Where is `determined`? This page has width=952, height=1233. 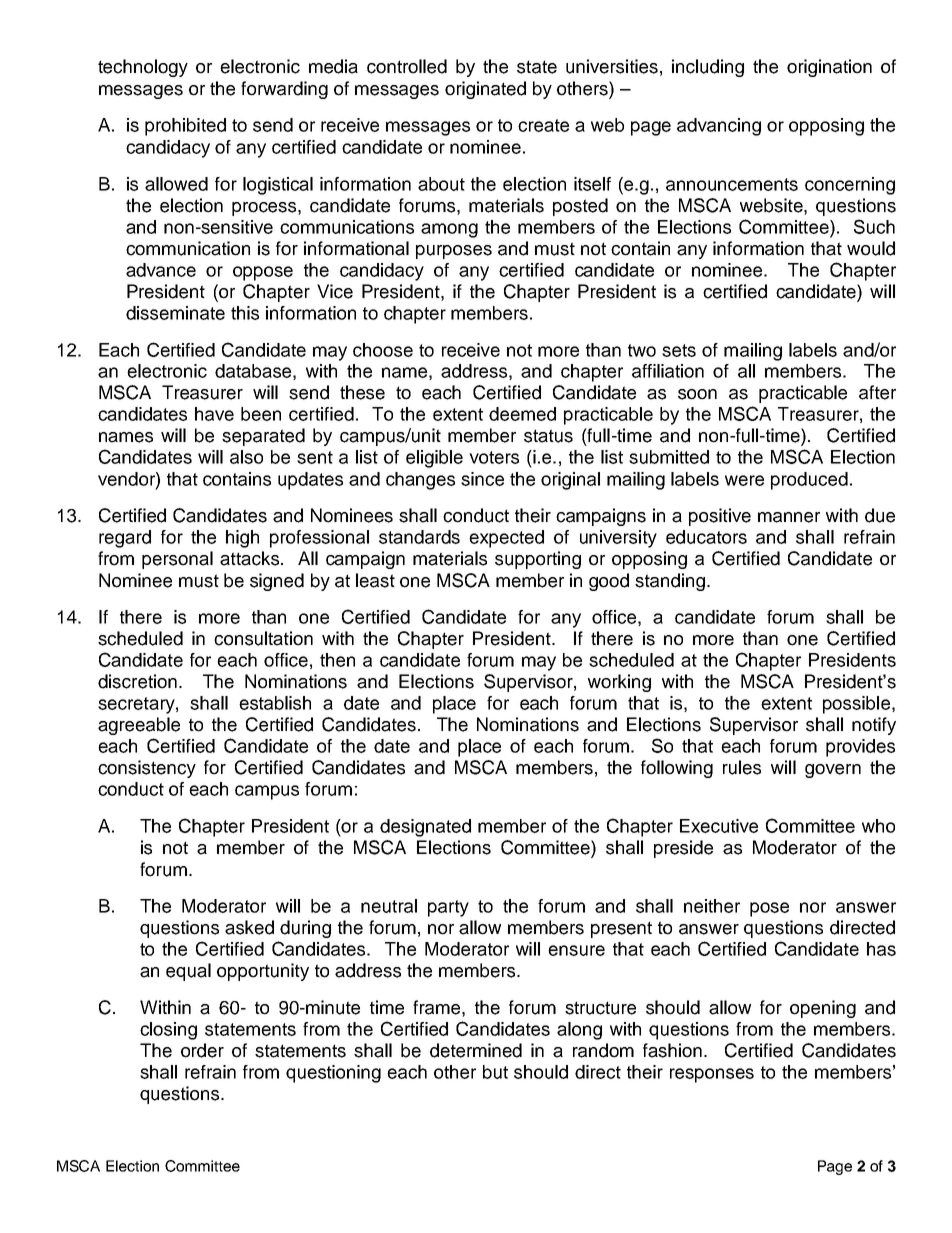 determined is located at coordinates (476, 1050).
